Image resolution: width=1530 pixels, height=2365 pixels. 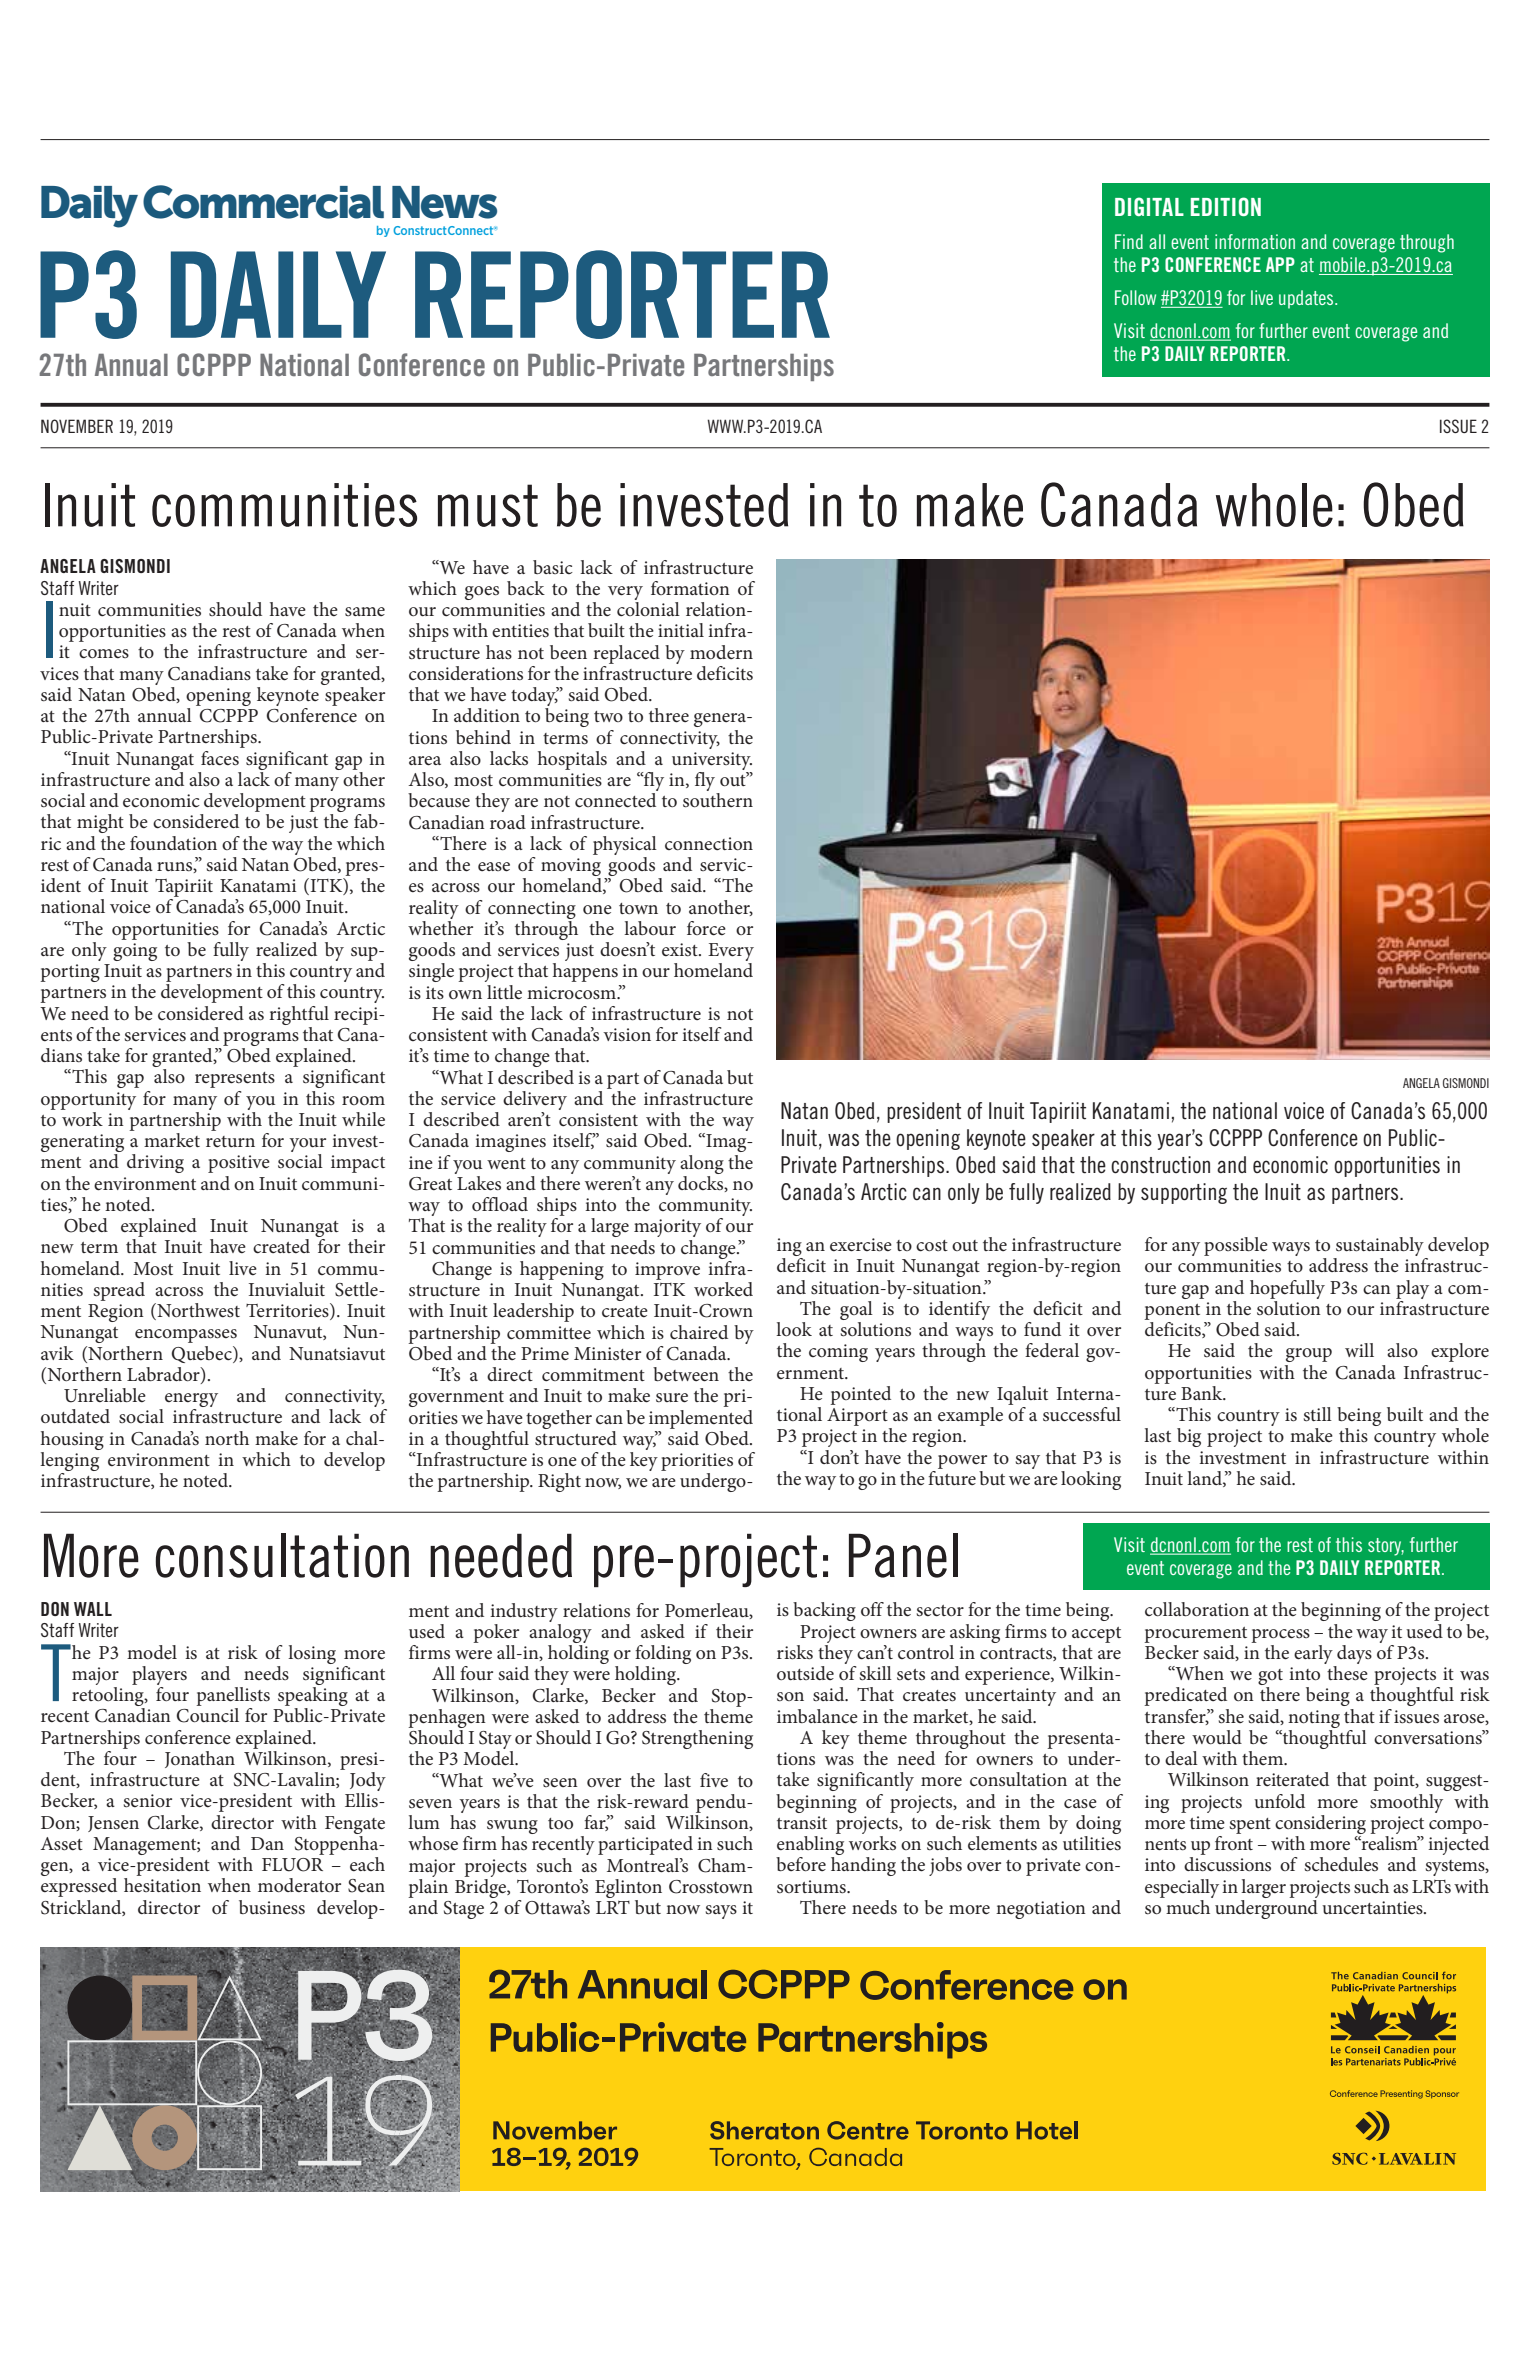 What do you see at coordinates (663, 1656) in the screenshot?
I see `folding` at bounding box center [663, 1656].
